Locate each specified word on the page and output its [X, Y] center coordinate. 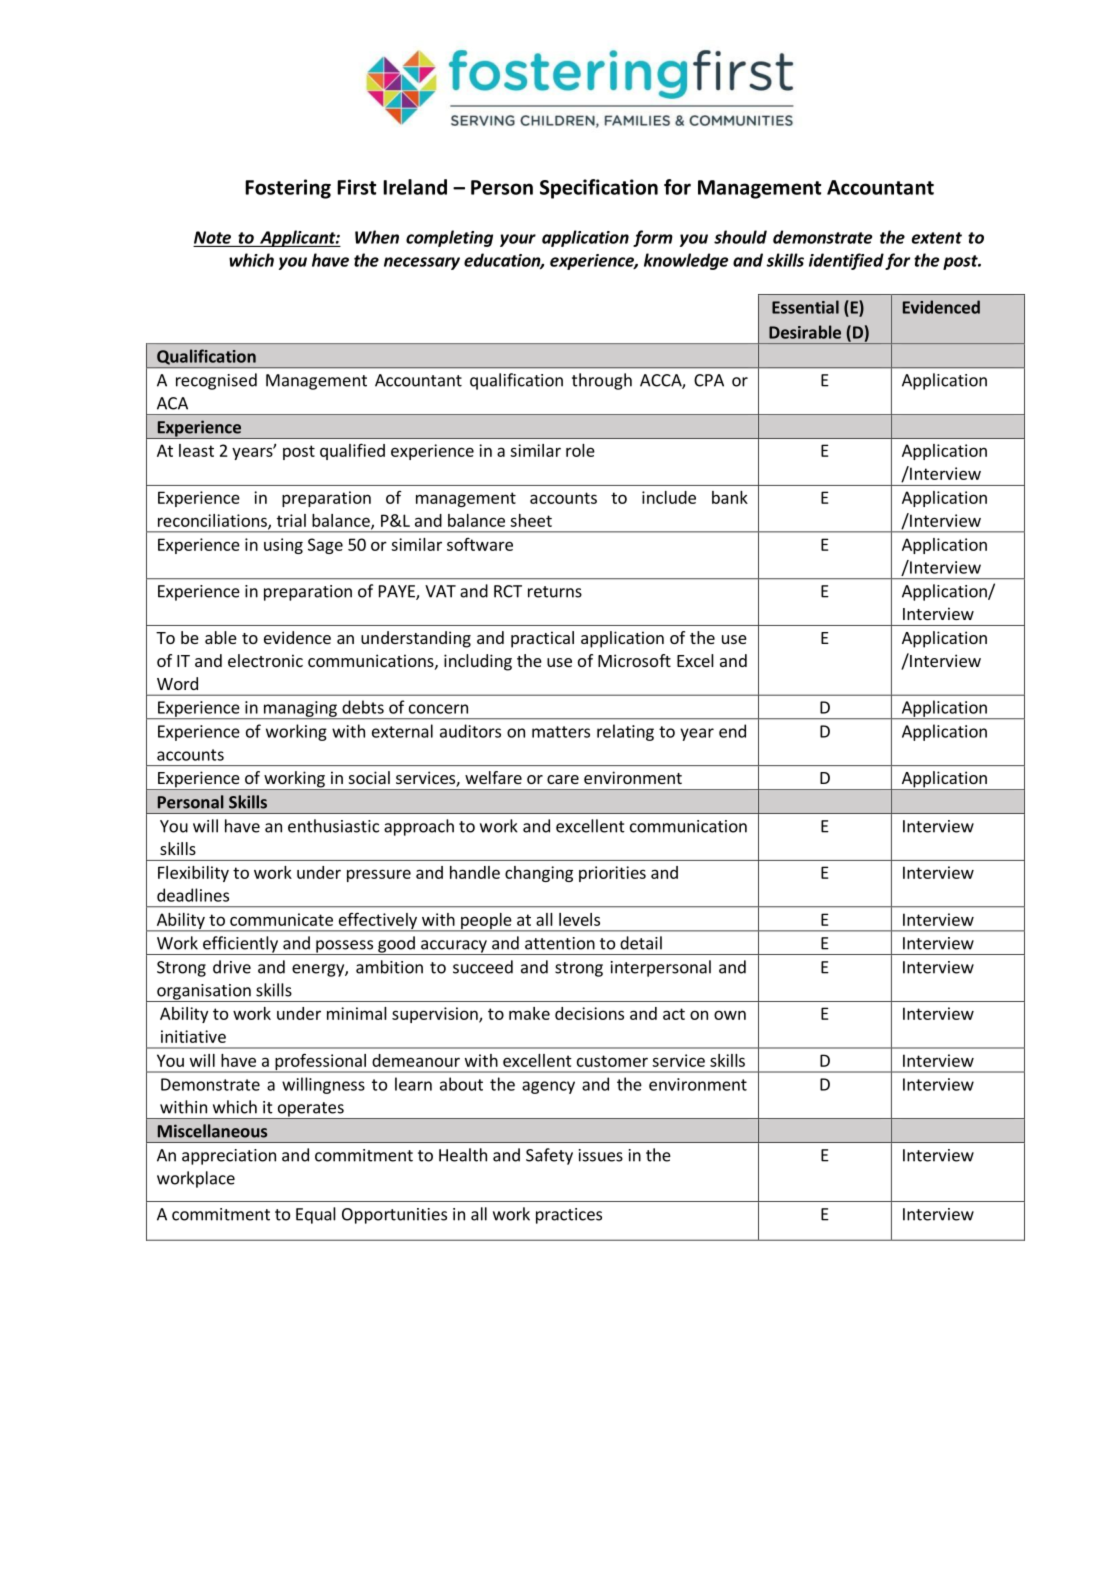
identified [846, 261]
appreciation [229, 1157]
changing [539, 874]
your [518, 240]
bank [730, 497]
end [732, 731]
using [283, 546]
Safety [549, 1156]
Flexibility [193, 874]
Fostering [288, 189]
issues [601, 1155]
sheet [531, 520]
